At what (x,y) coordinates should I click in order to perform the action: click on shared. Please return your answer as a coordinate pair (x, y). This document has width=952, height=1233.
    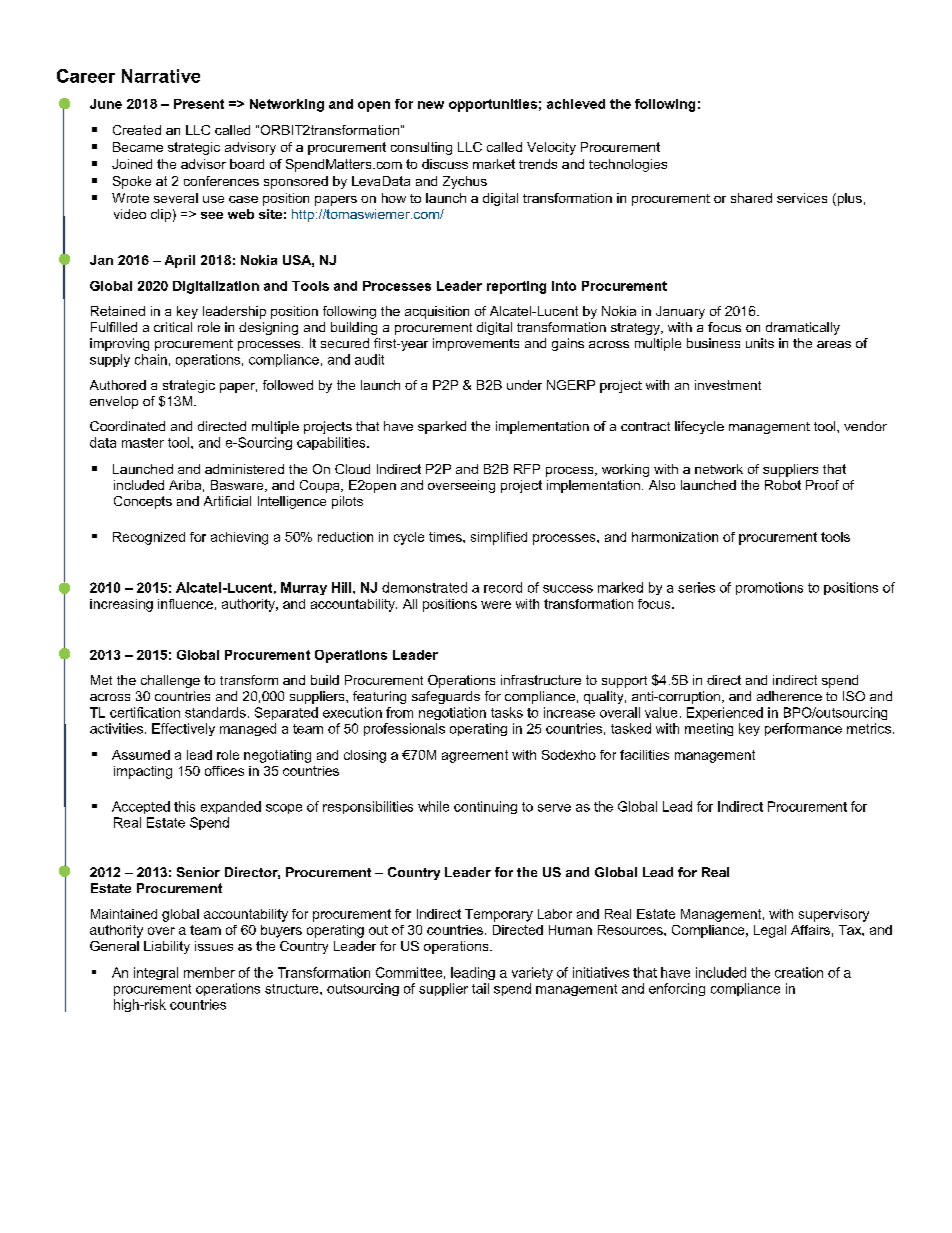
    Looking at the image, I should click on (751, 198).
